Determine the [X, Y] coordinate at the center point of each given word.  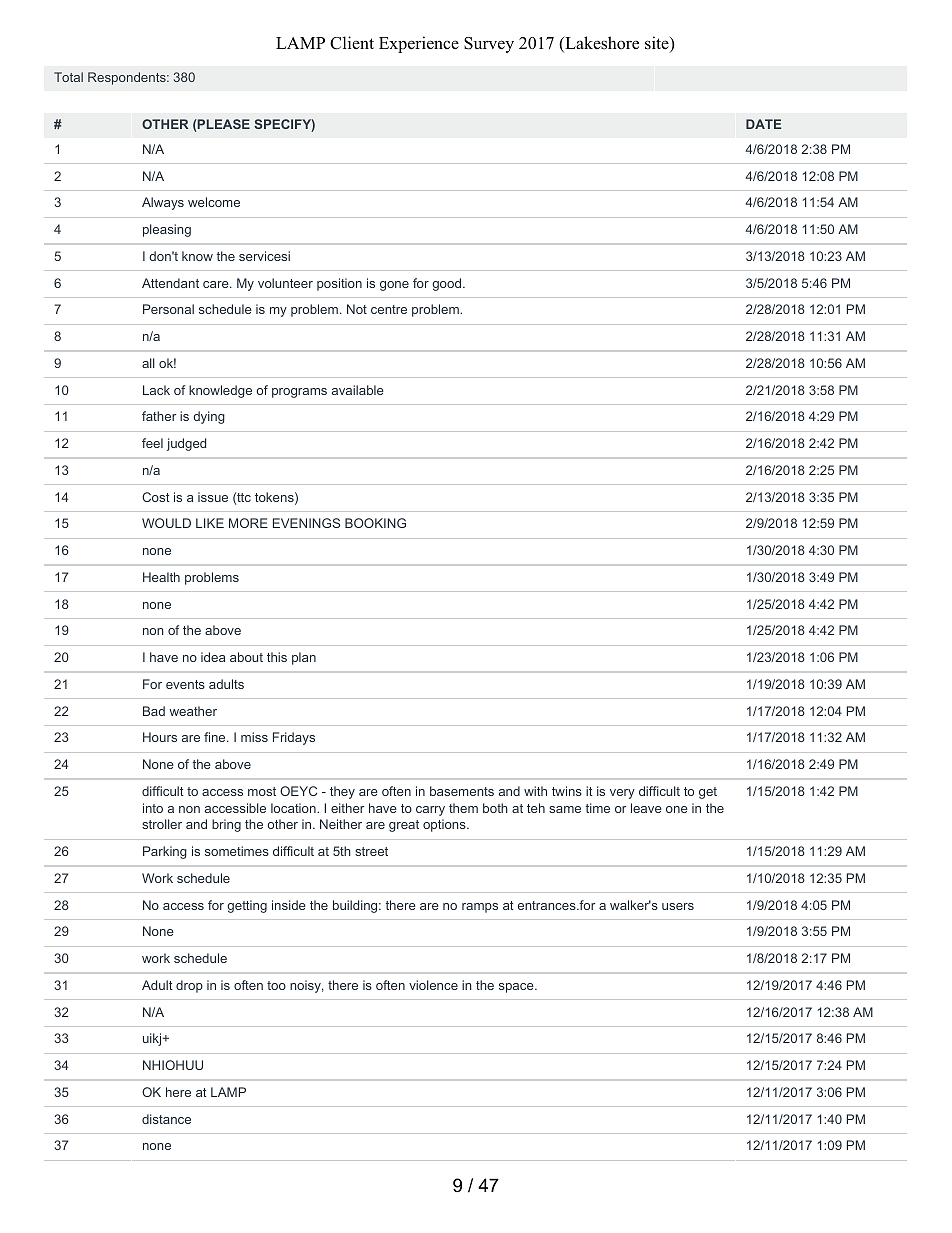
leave [646, 808]
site [658, 44]
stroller [162, 824]
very [622, 794]
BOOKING [375, 523]
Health [161, 577]
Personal [168, 309]
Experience [419, 44]
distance [166, 1119]
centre [389, 309]
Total [68, 77]
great [404, 826]
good [448, 284]
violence [433, 985]
